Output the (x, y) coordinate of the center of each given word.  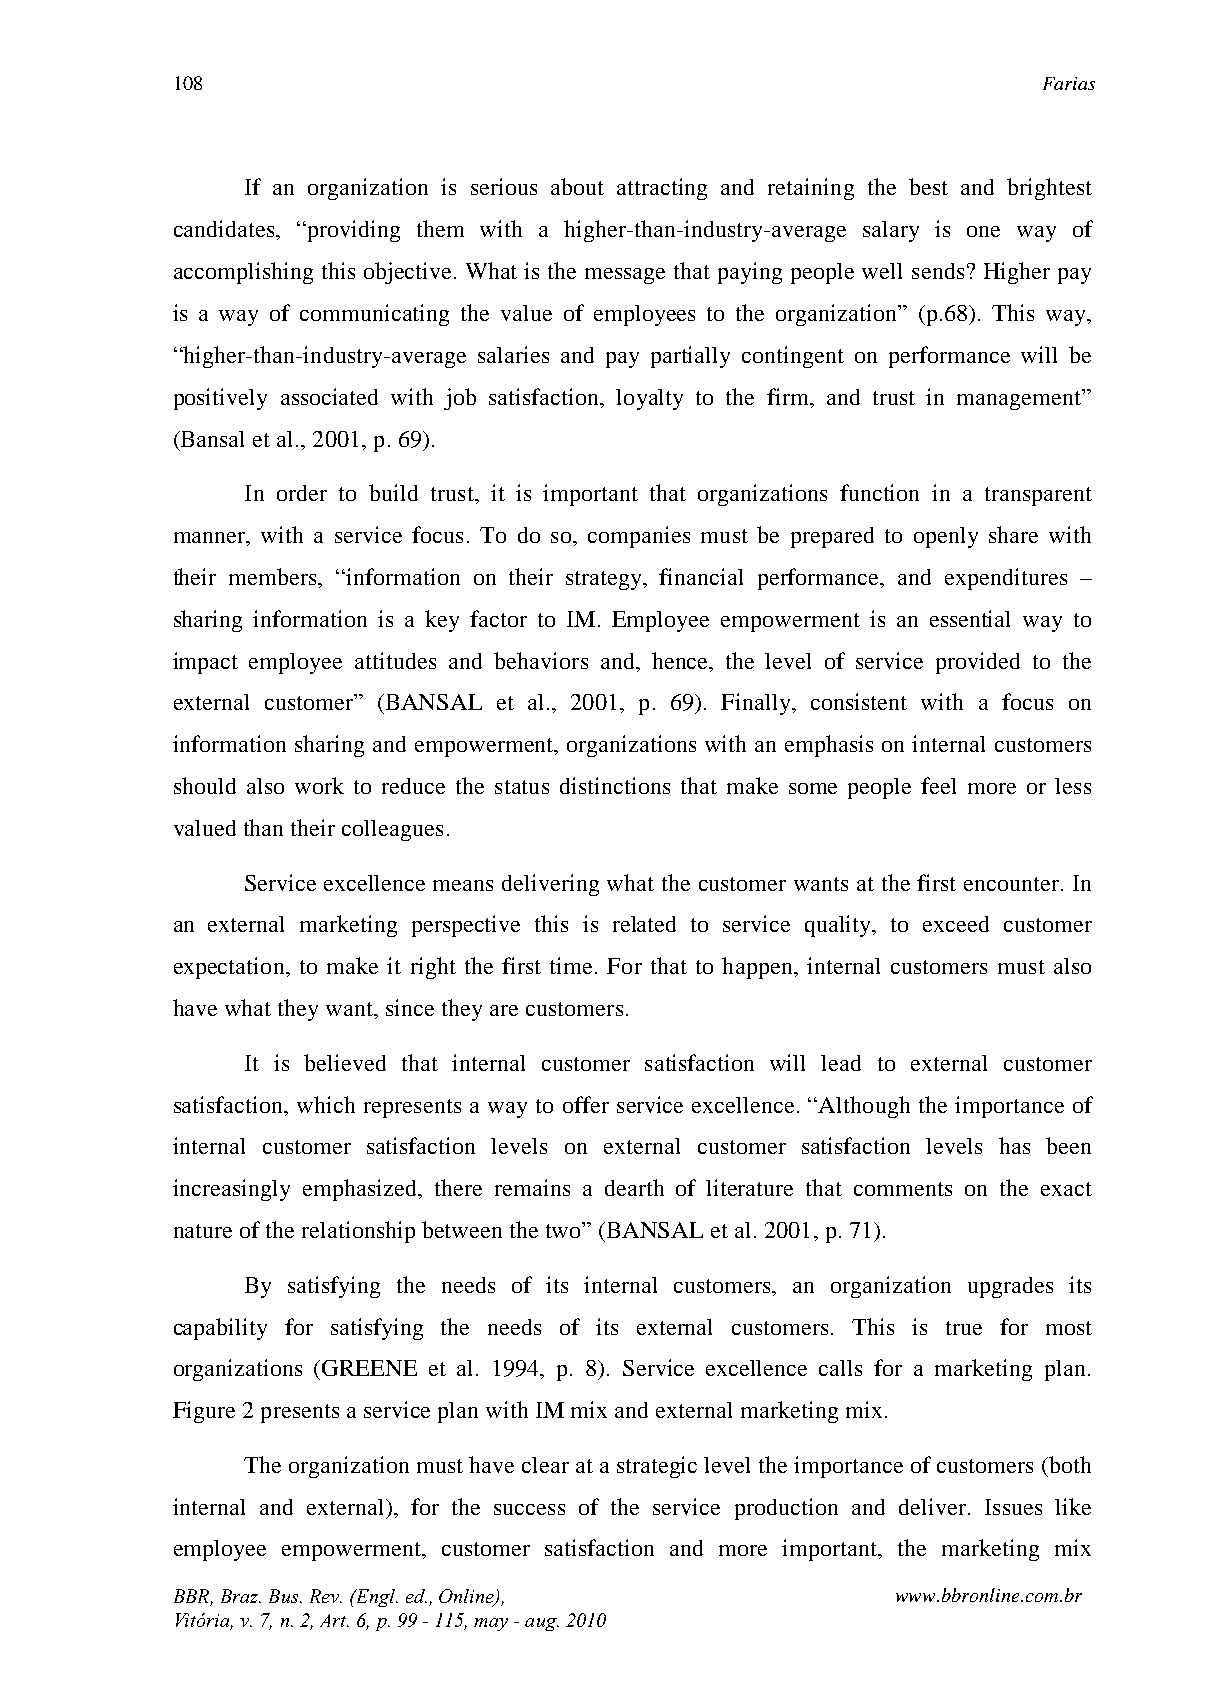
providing (352, 231)
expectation (230, 968)
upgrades (1010, 1287)
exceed (956, 924)
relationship (358, 1232)
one (983, 231)
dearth (634, 1187)
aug (542, 1624)
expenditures (1006, 579)
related (644, 924)
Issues (1013, 1507)
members (274, 576)
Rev (326, 1596)
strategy (605, 580)
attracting (662, 189)
